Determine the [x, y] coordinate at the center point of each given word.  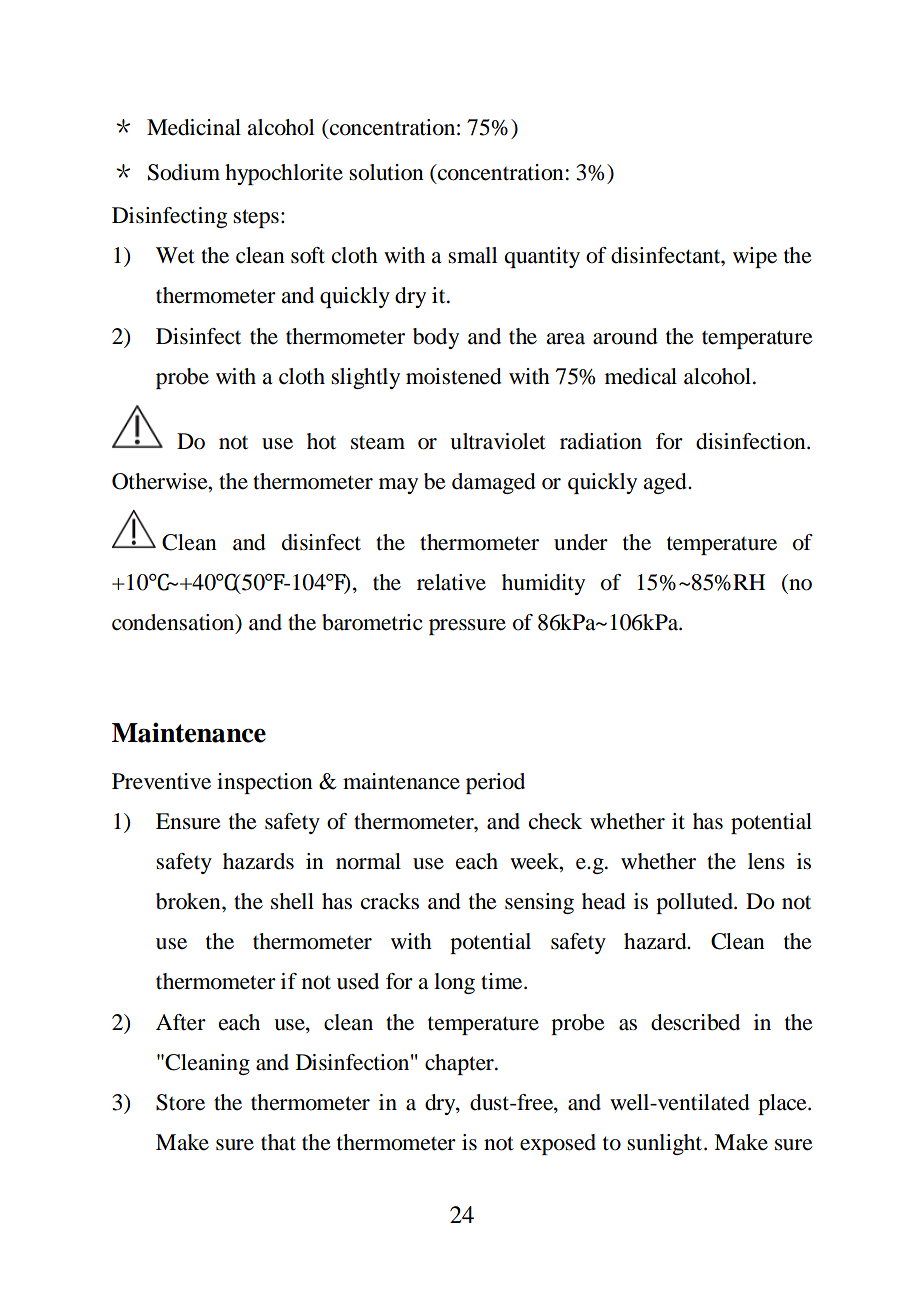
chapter [460, 1064]
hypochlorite [284, 174]
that [278, 1142]
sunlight [666, 1144]
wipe [755, 257]
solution [386, 172]
